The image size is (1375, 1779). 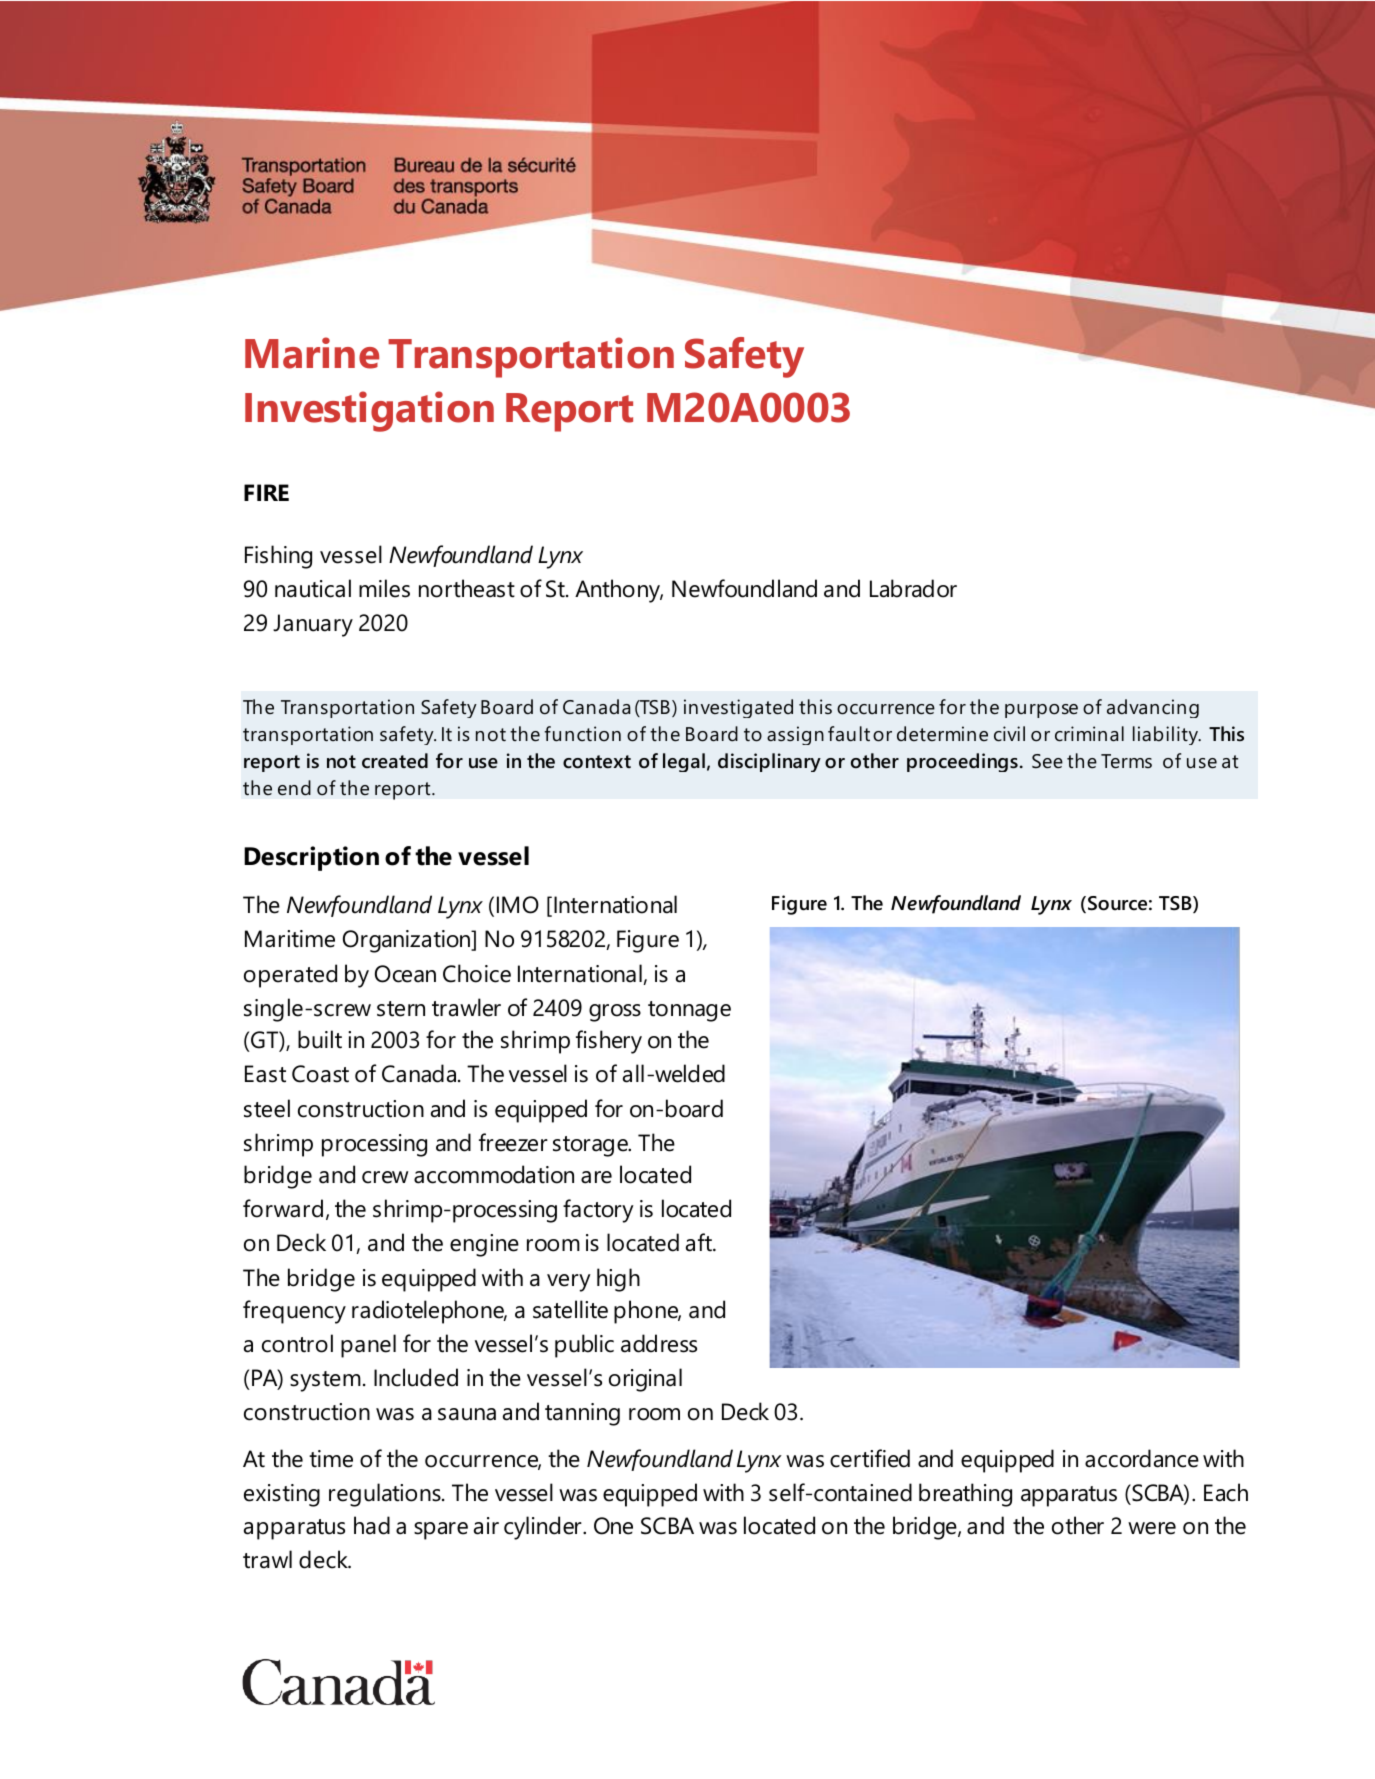 I want to click on Terms, so click(x=1126, y=761).
